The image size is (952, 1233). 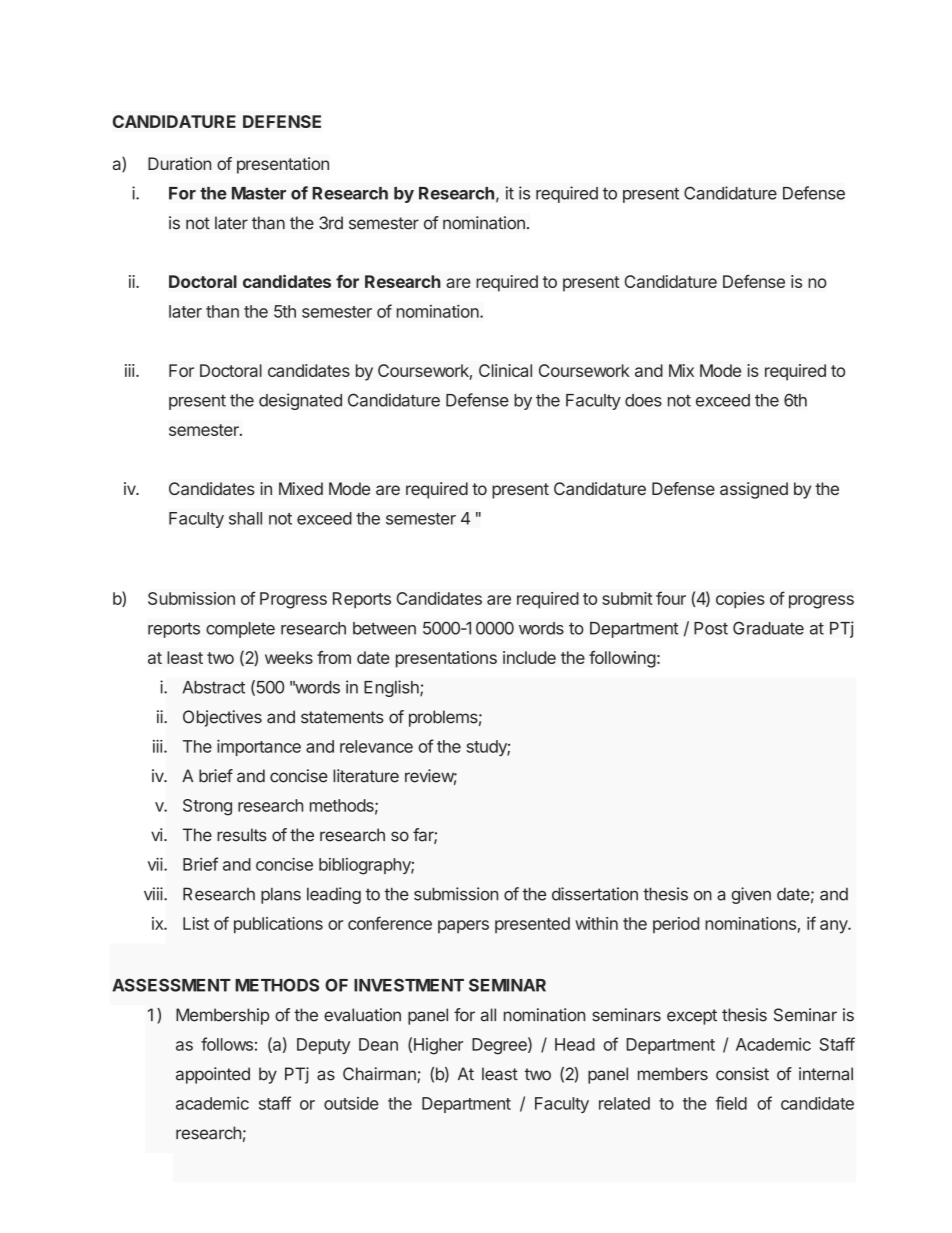 What do you see at coordinates (643, 400) in the screenshot?
I see `does` at bounding box center [643, 400].
